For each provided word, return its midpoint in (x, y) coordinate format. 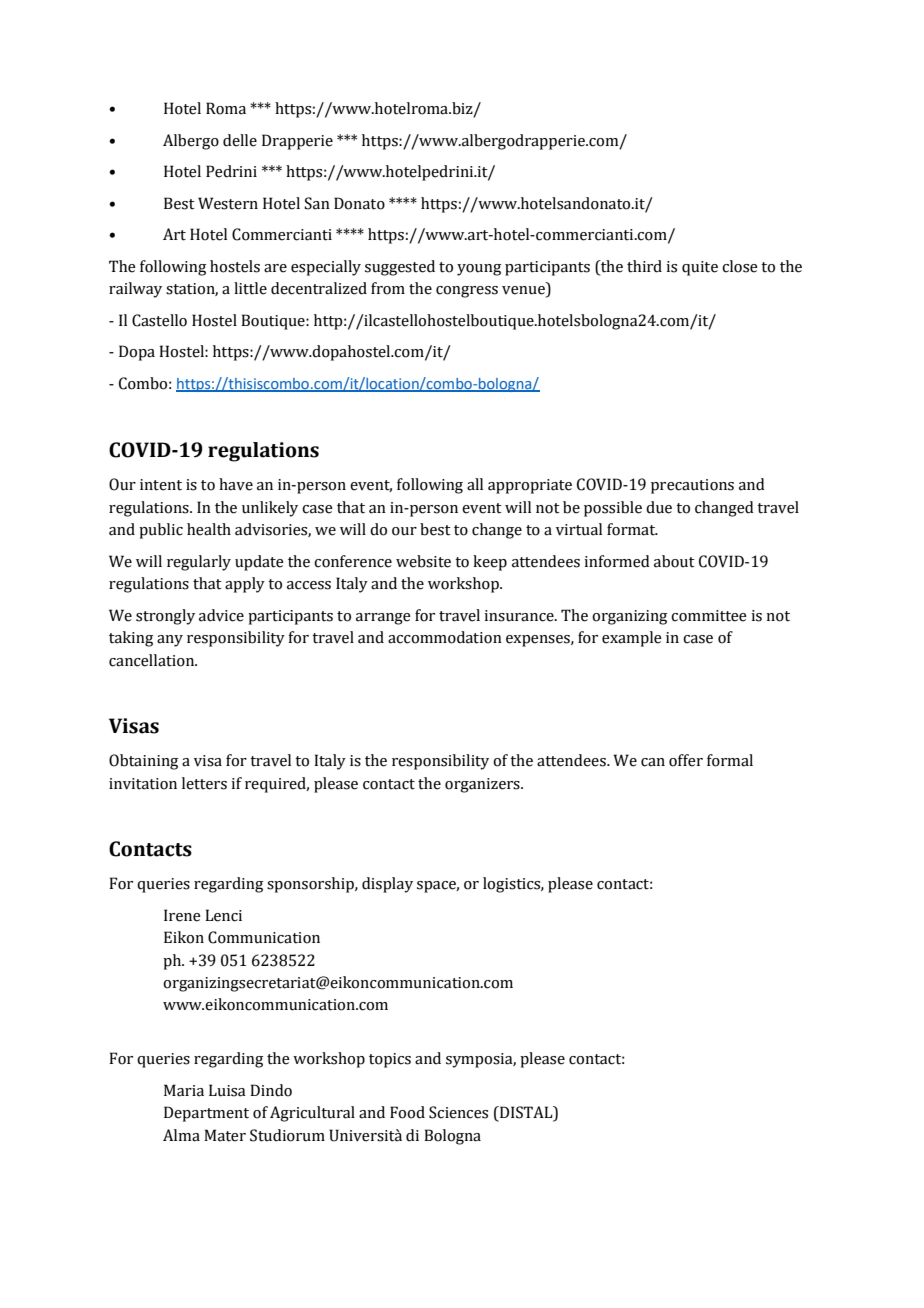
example (632, 639)
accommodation (445, 637)
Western (228, 203)
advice (221, 615)
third (644, 266)
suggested (400, 268)
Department (206, 1114)
